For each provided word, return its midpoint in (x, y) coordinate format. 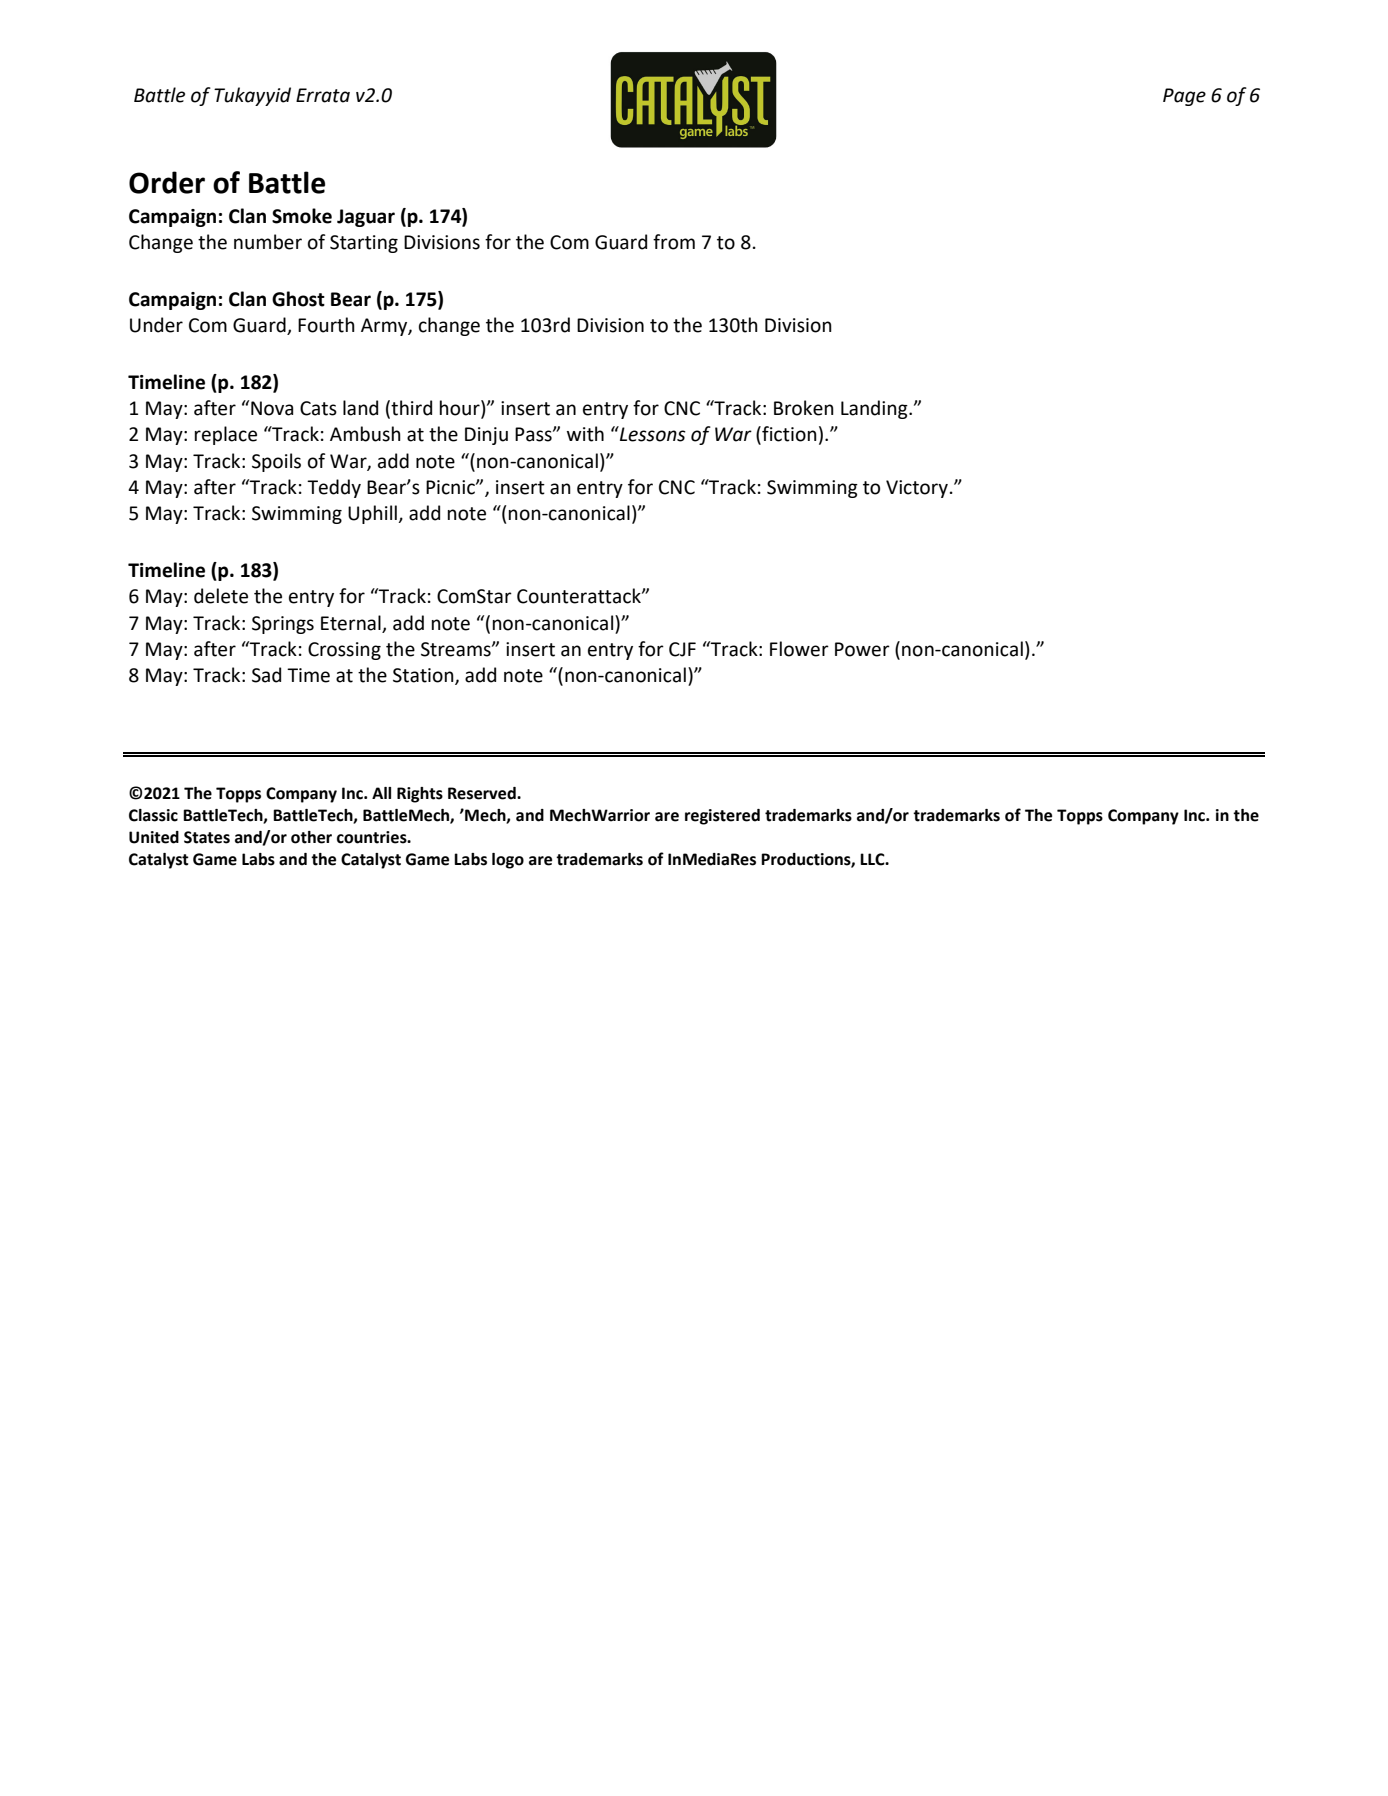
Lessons (652, 434)
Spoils (276, 462)
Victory (917, 489)
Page (1184, 97)
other (311, 837)
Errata (323, 95)
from (674, 242)
